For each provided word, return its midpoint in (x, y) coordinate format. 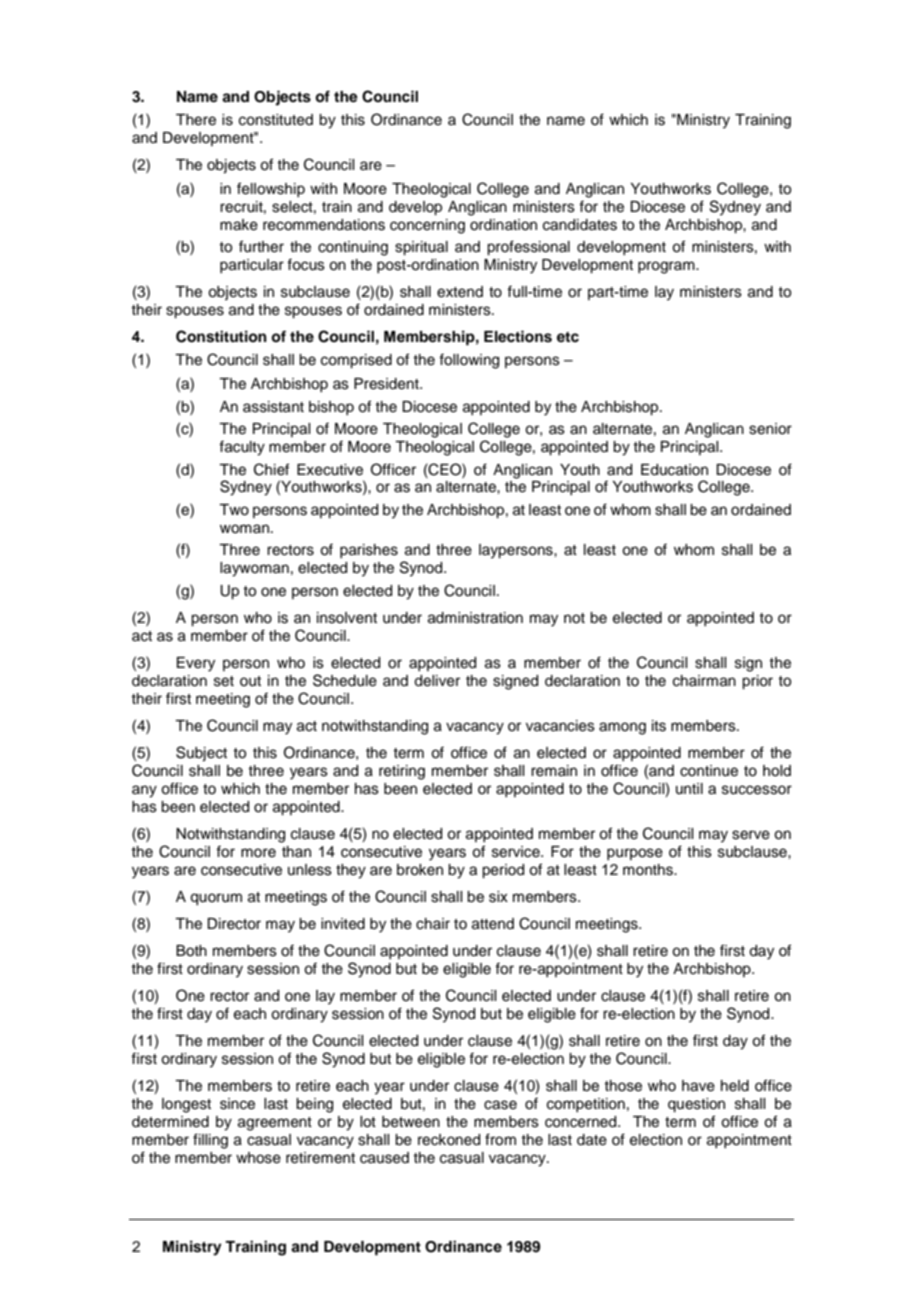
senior (770, 429)
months (649, 870)
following (469, 361)
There (196, 120)
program (667, 267)
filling (210, 1141)
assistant (273, 407)
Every (196, 664)
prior (757, 682)
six (498, 897)
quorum (216, 899)
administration (475, 618)
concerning (427, 226)
